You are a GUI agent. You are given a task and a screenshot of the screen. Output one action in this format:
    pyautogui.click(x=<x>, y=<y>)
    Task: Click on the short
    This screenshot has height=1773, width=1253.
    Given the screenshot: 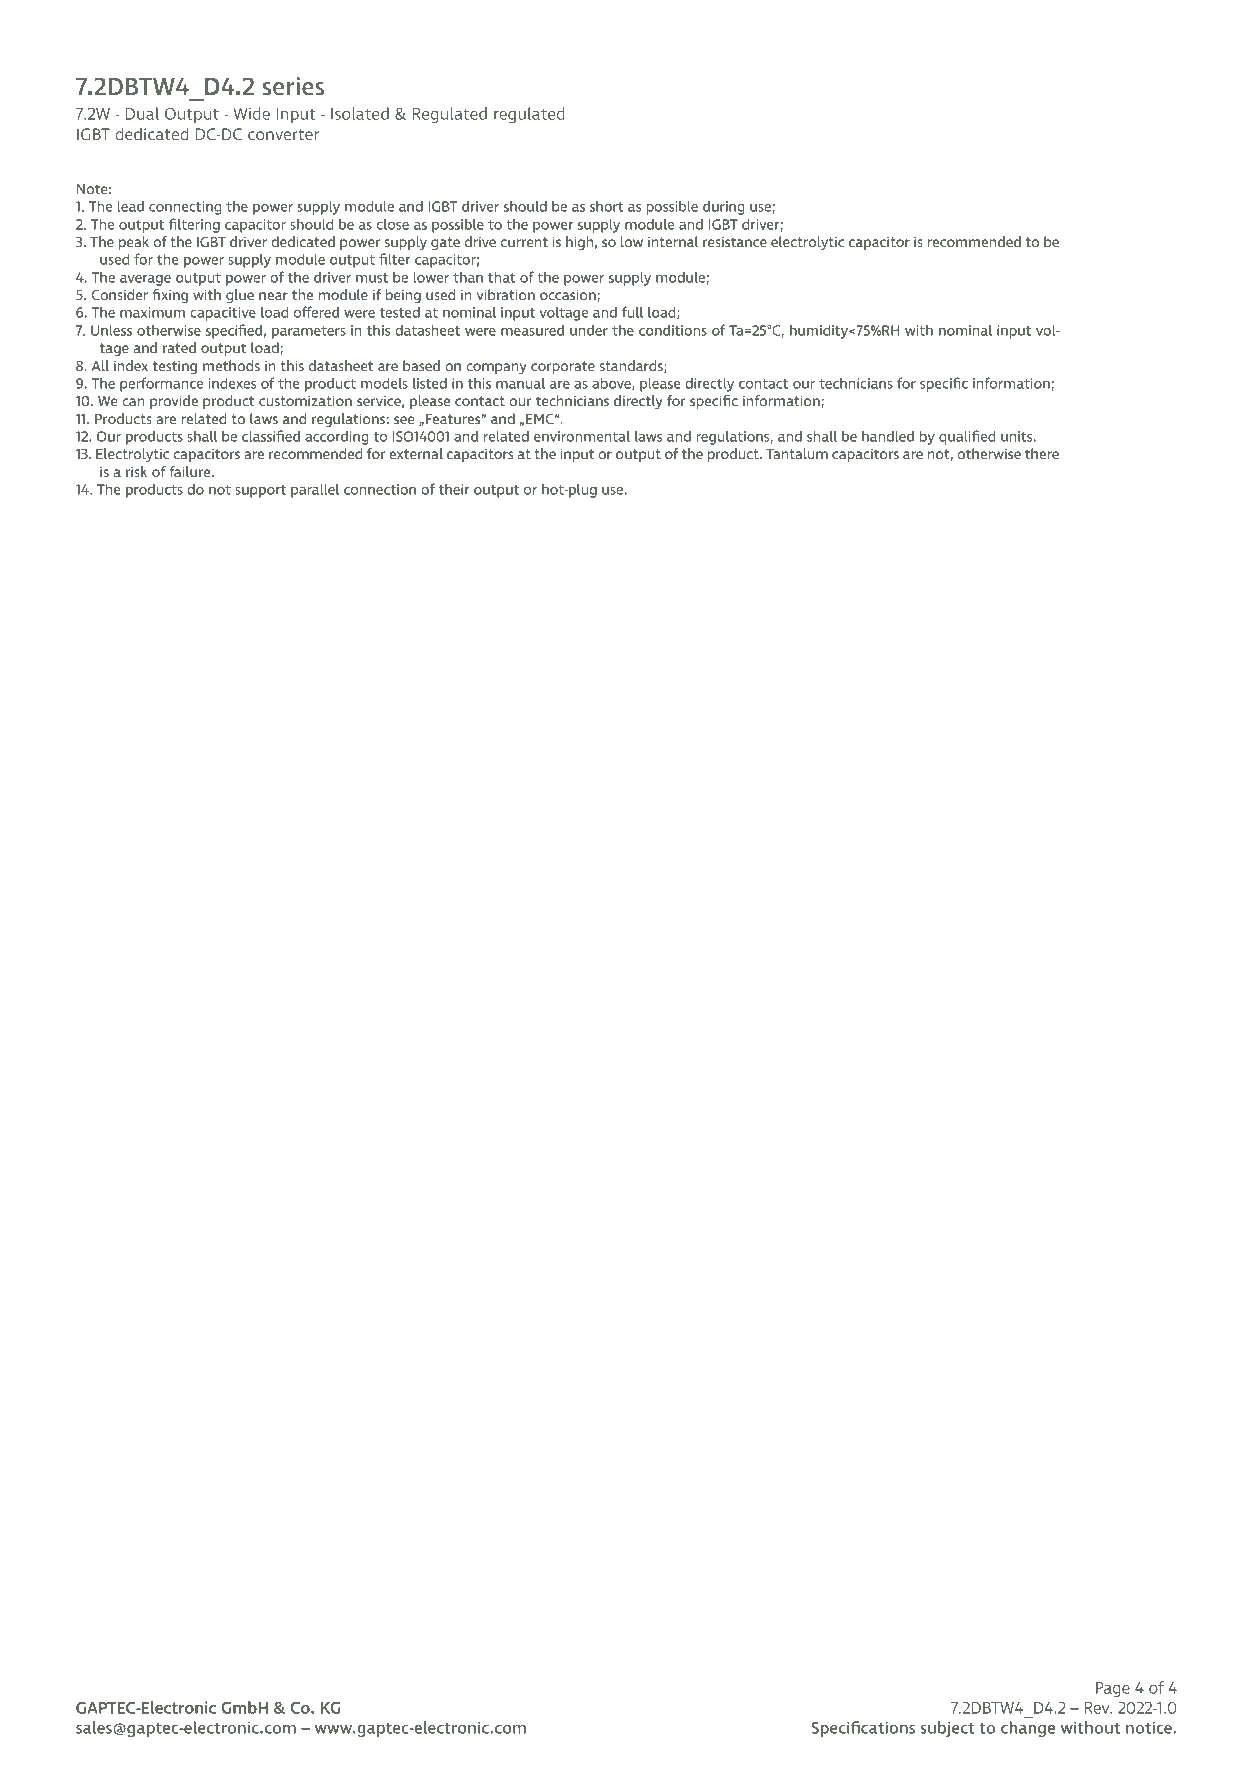 What is the action you would take?
    pyautogui.click(x=607, y=206)
